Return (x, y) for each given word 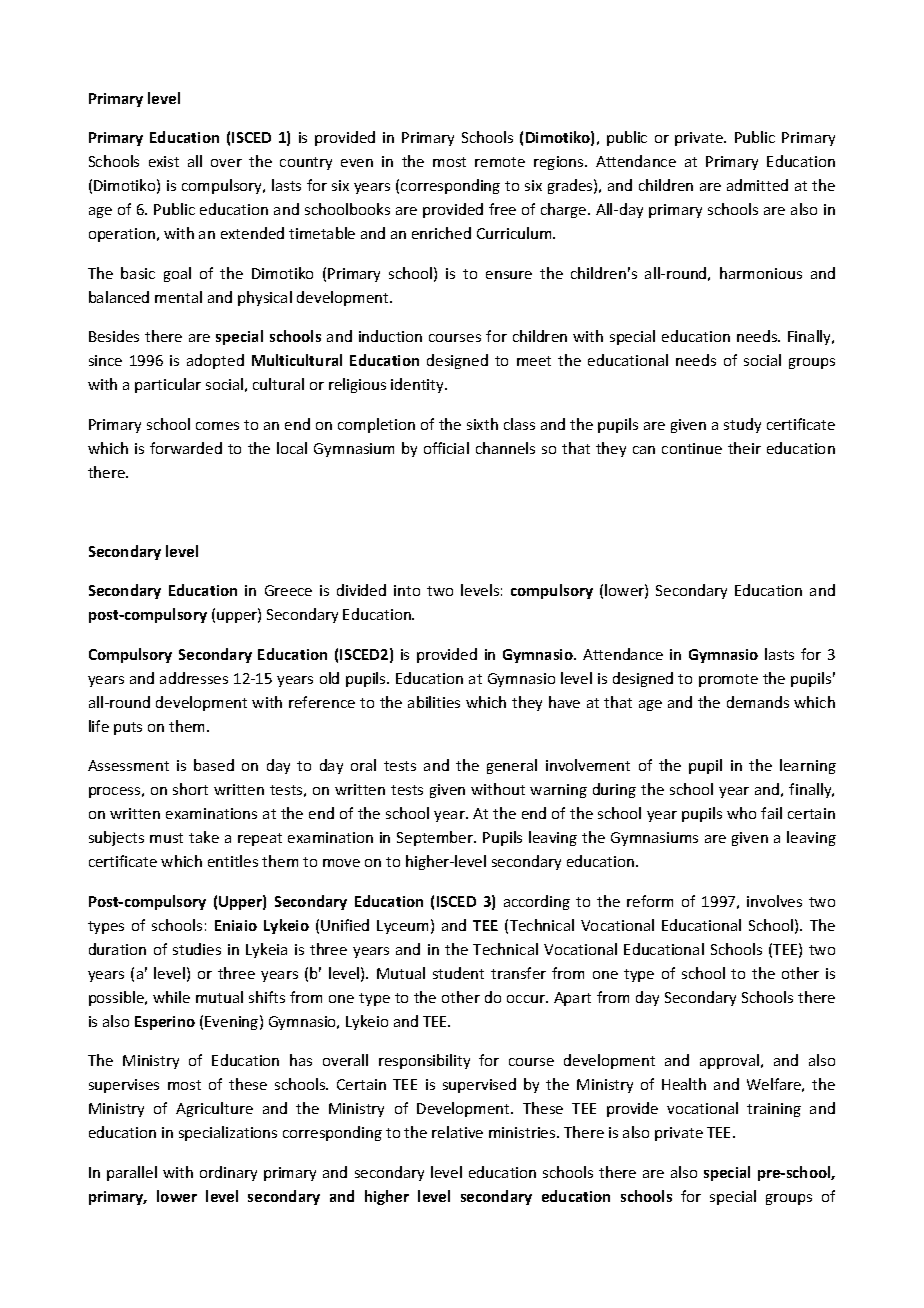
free (502, 209)
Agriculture (214, 1109)
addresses (194, 678)
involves (774, 901)
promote (728, 680)
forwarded (186, 448)
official (446, 448)
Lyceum (402, 927)
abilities (434, 702)
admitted (757, 185)
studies (197, 949)
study (742, 425)
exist (164, 161)
